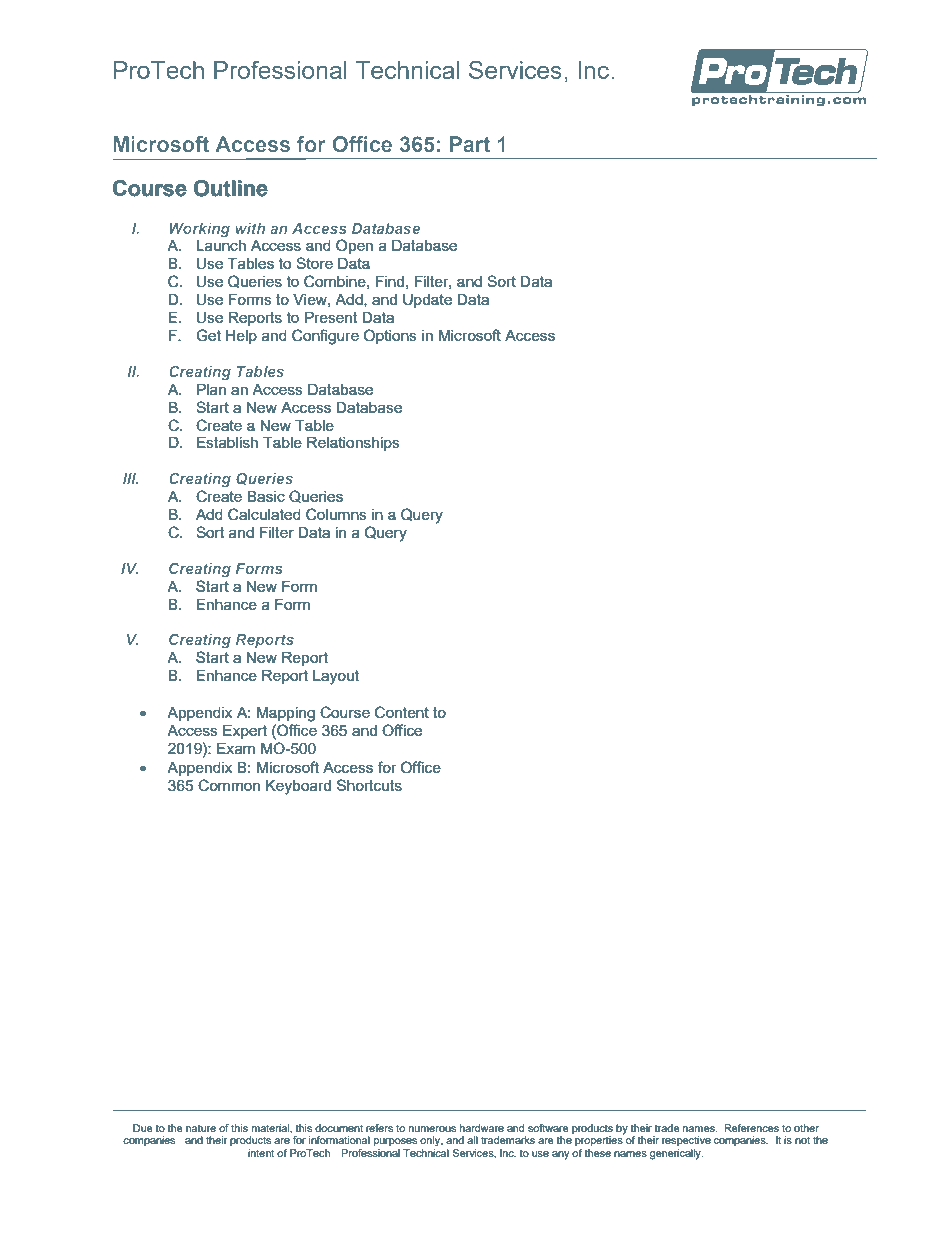 The width and height of the page is (952, 1233). I want to click on Mapping, so click(286, 714).
